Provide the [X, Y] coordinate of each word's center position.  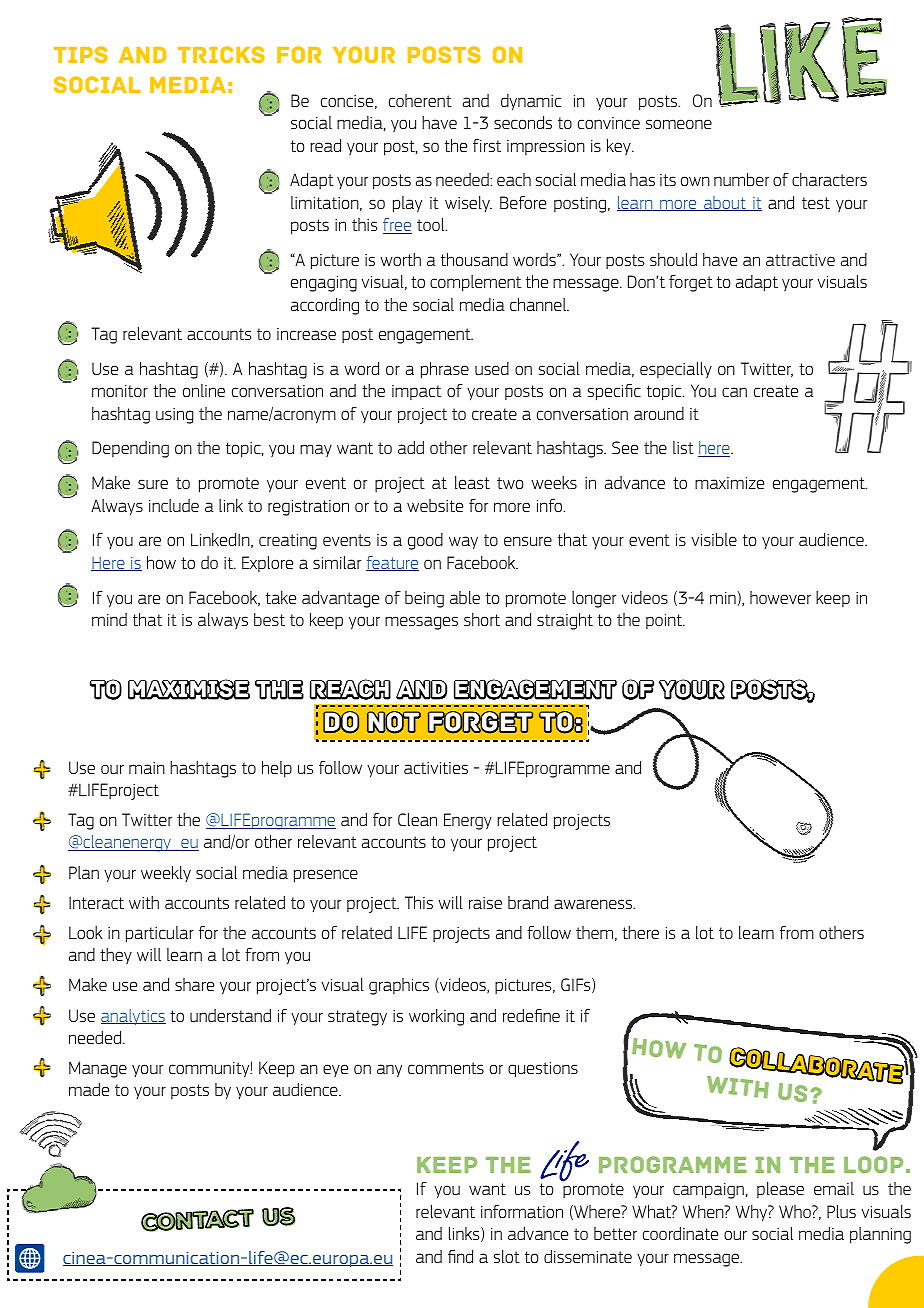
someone [679, 124]
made [89, 1089]
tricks [221, 54]
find [460, 1256]
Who [796, 1211]
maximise [189, 689]
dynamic [531, 102]
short [482, 619]
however [780, 597]
